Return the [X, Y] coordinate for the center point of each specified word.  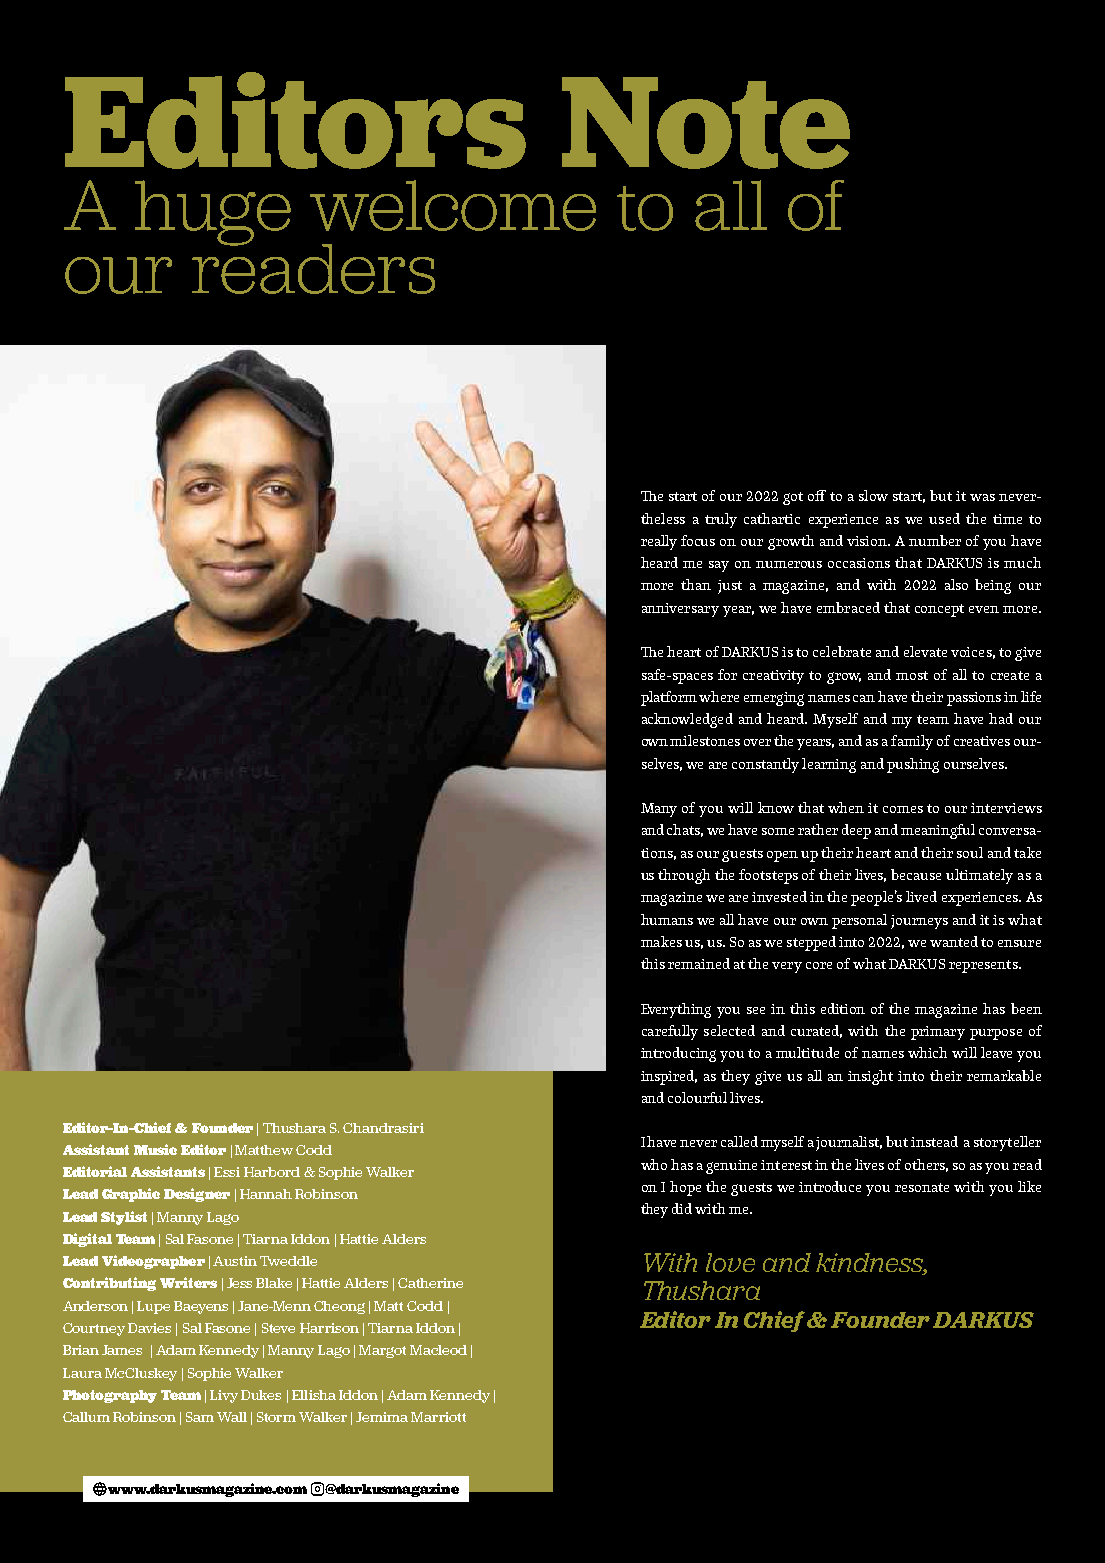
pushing [913, 765]
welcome [453, 205]
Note [706, 123]
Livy [224, 1396]
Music [155, 1149]
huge [213, 213]
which [927, 1052]
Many [659, 810]
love [730, 1262]
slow [873, 495]
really [659, 542]
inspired [669, 1077]
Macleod [438, 1350]
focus [698, 540]
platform [669, 698]
